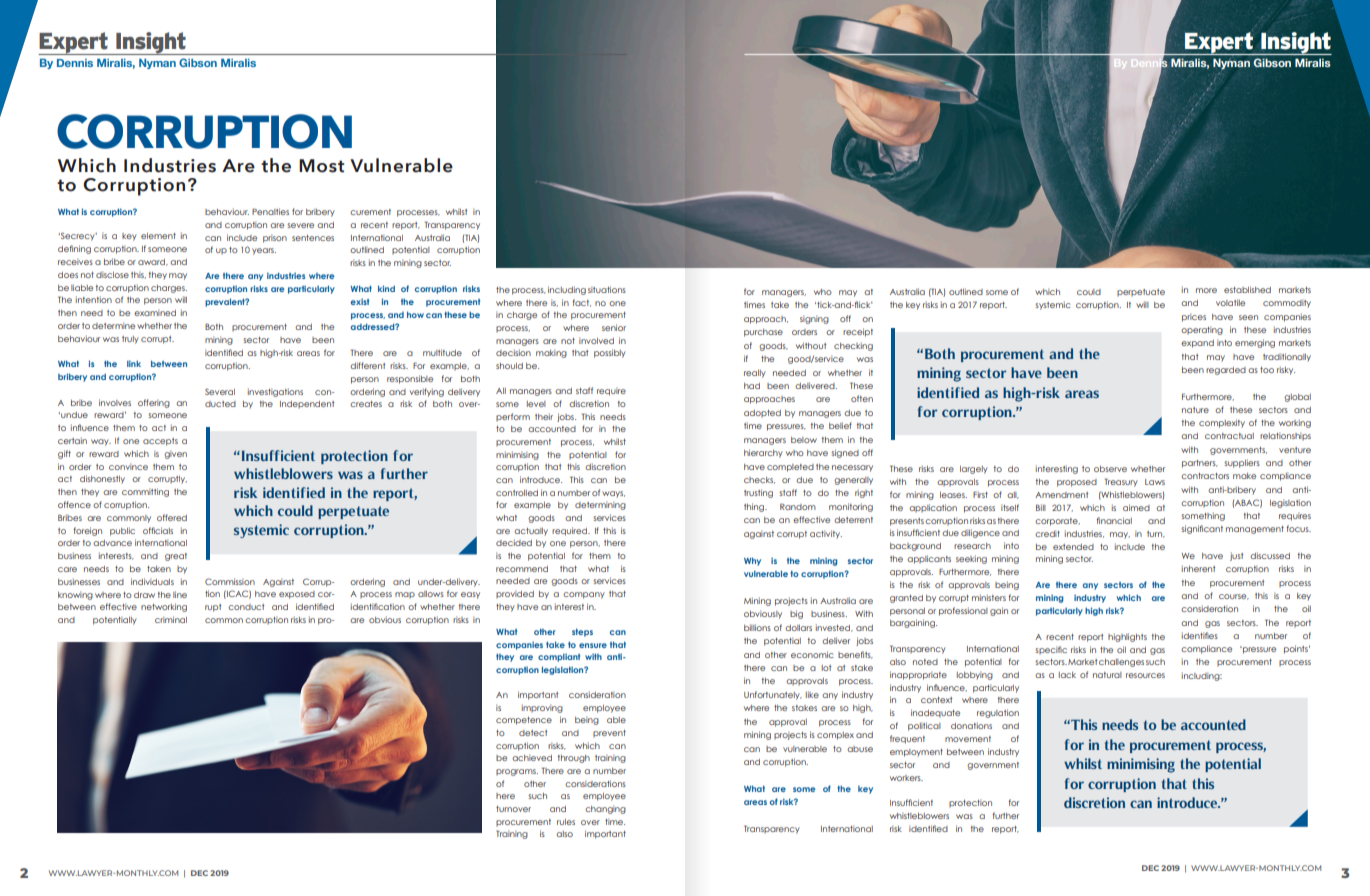  I want to click on programs, so click(517, 772).
